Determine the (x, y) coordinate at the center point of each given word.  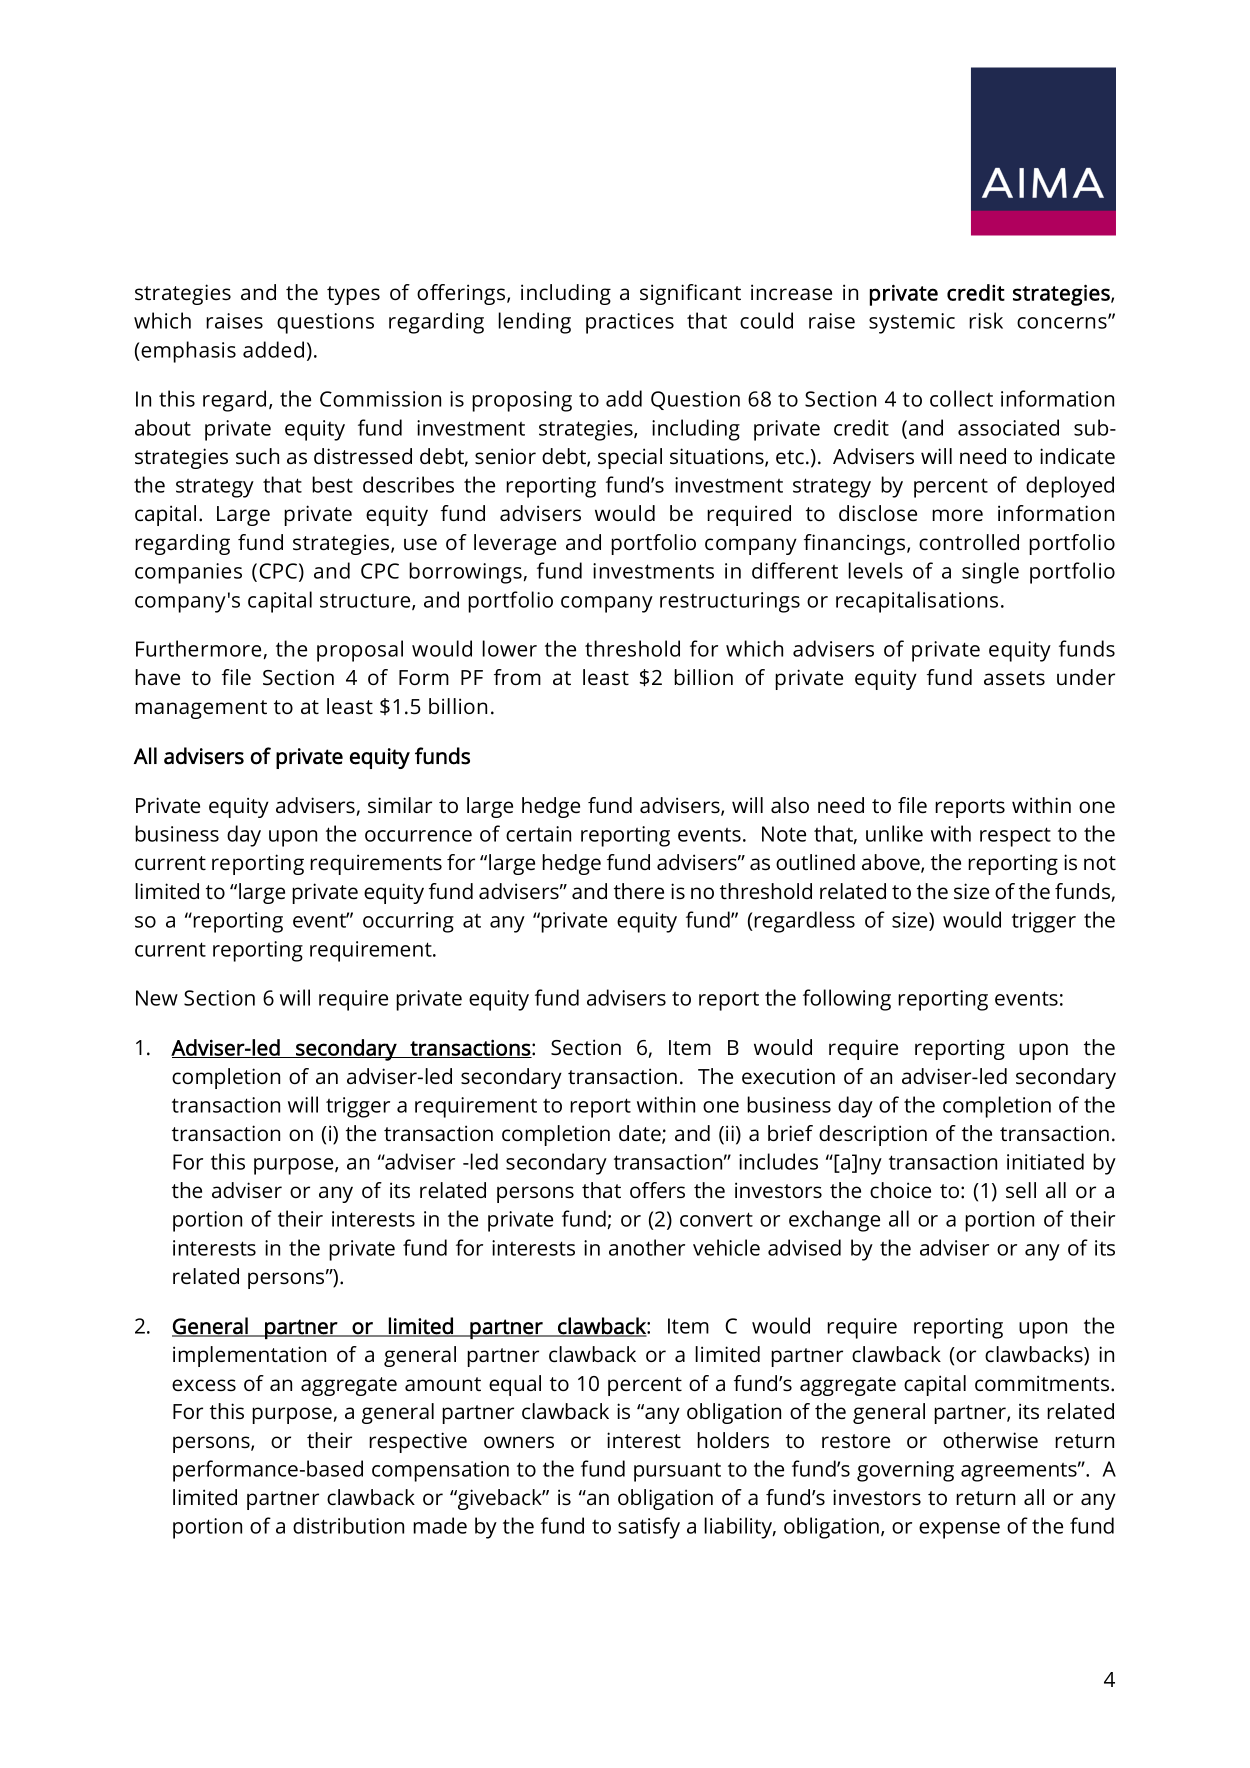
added (273, 349)
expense (959, 1530)
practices (630, 323)
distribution (348, 1525)
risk (986, 320)
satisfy (649, 1528)
